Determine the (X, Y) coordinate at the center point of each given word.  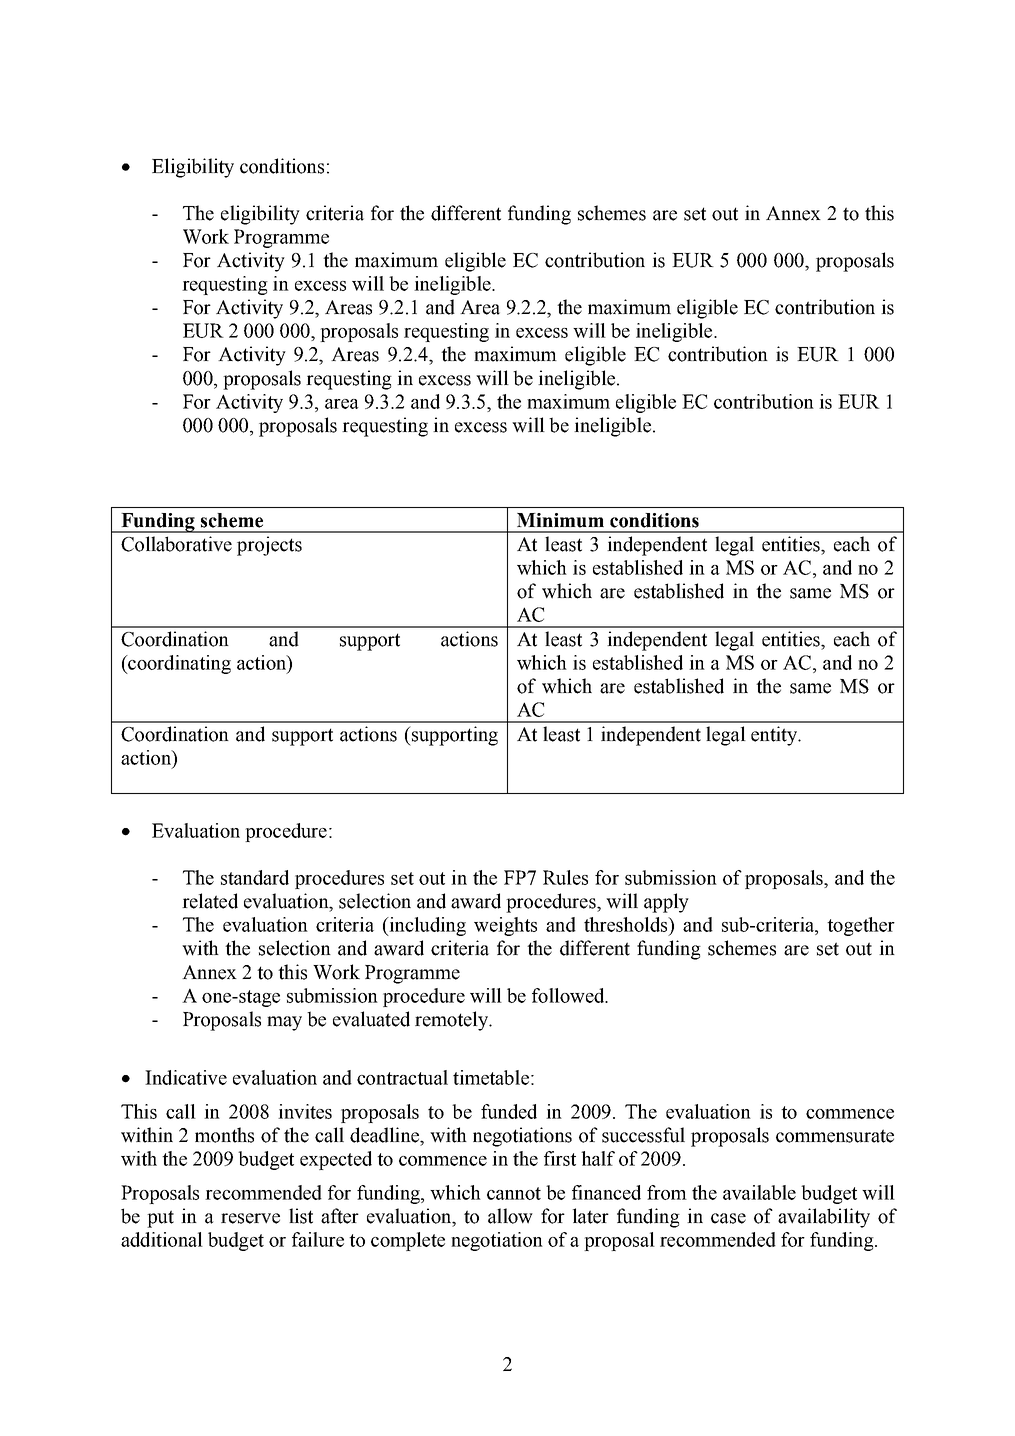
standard (255, 877)
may (284, 1023)
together (861, 926)
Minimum (560, 520)
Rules (565, 877)
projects (269, 546)
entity (775, 736)
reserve (250, 1218)
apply (666, 903)
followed (569, 995)
